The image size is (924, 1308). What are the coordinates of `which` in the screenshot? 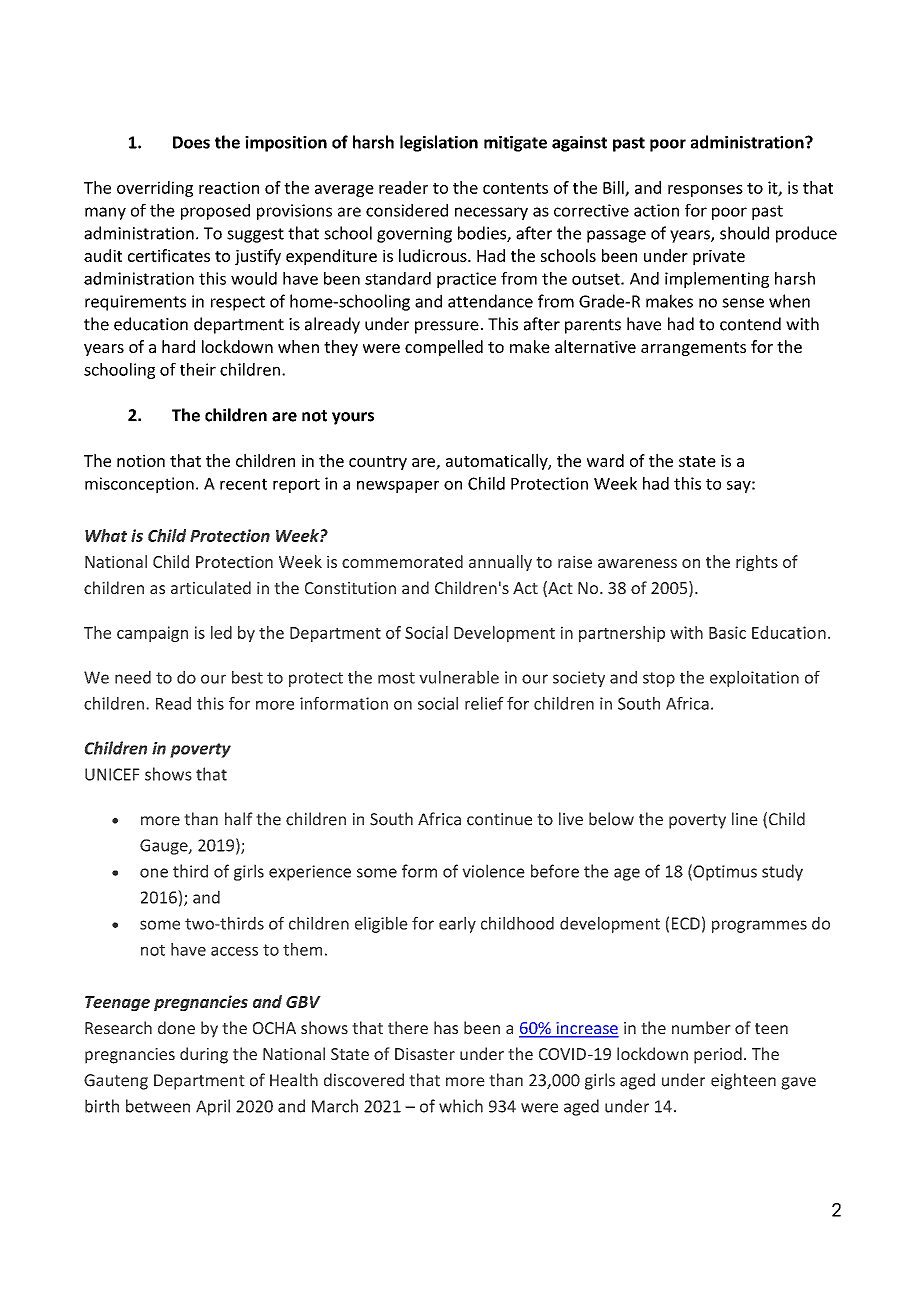 It's located at (461, 1106).
